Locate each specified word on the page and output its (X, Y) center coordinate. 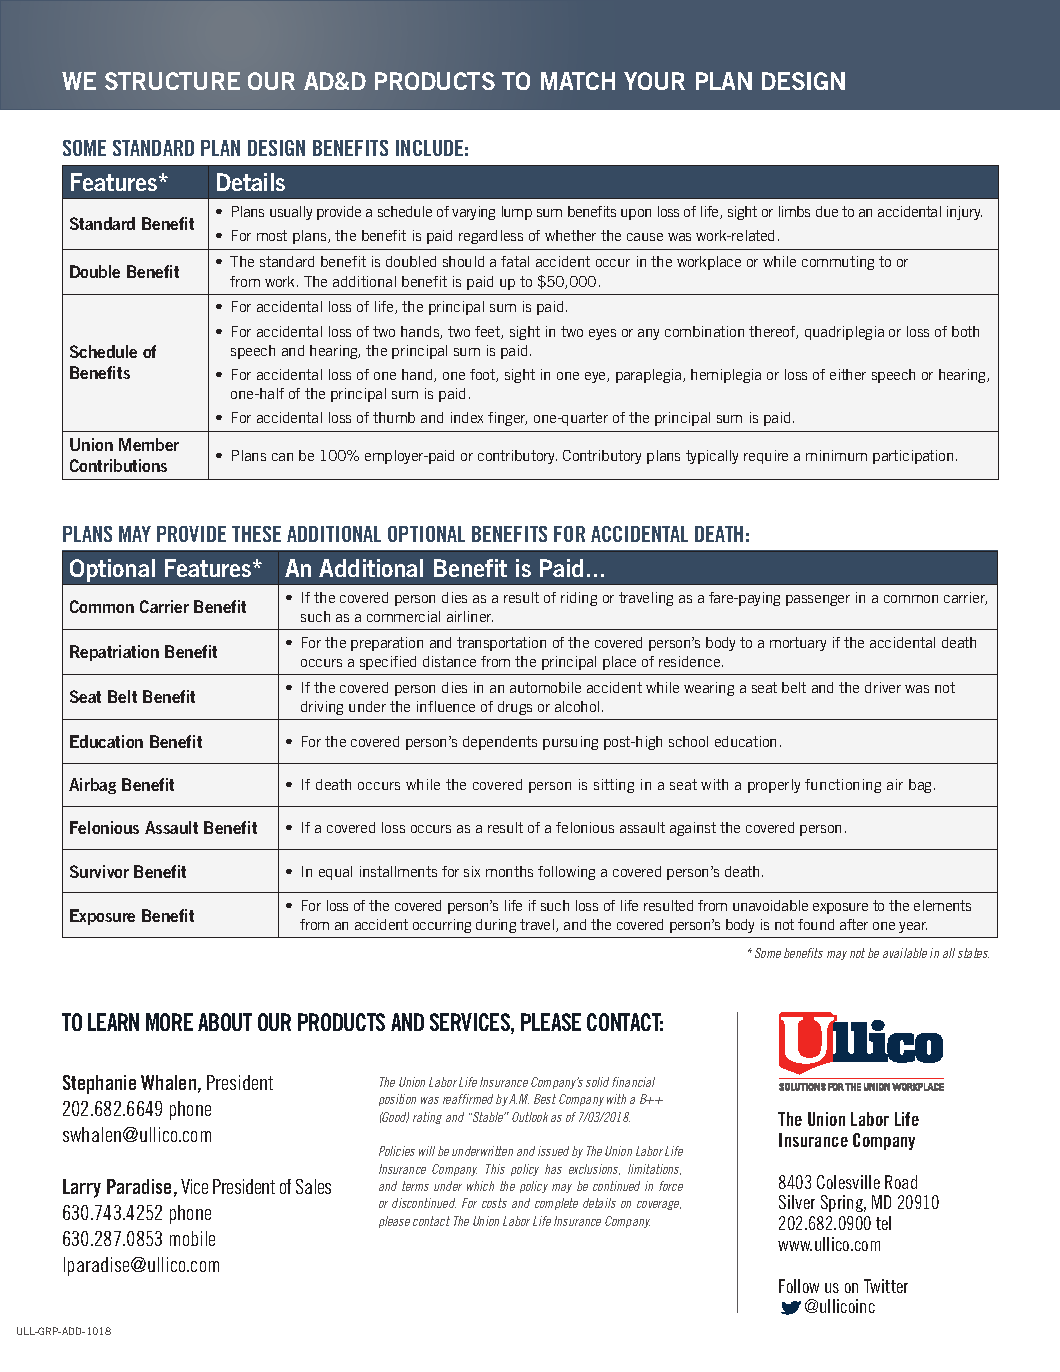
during (496, 926)
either (848, 374)
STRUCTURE (172, 81)
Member (149, 444)
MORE (169, 1022)
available (905, 953)
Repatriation (114, 653)
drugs (515, 708)
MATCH (578, 81)
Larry (82, 1188)
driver (883, 687)
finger (507, 419)
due (827, 211)
